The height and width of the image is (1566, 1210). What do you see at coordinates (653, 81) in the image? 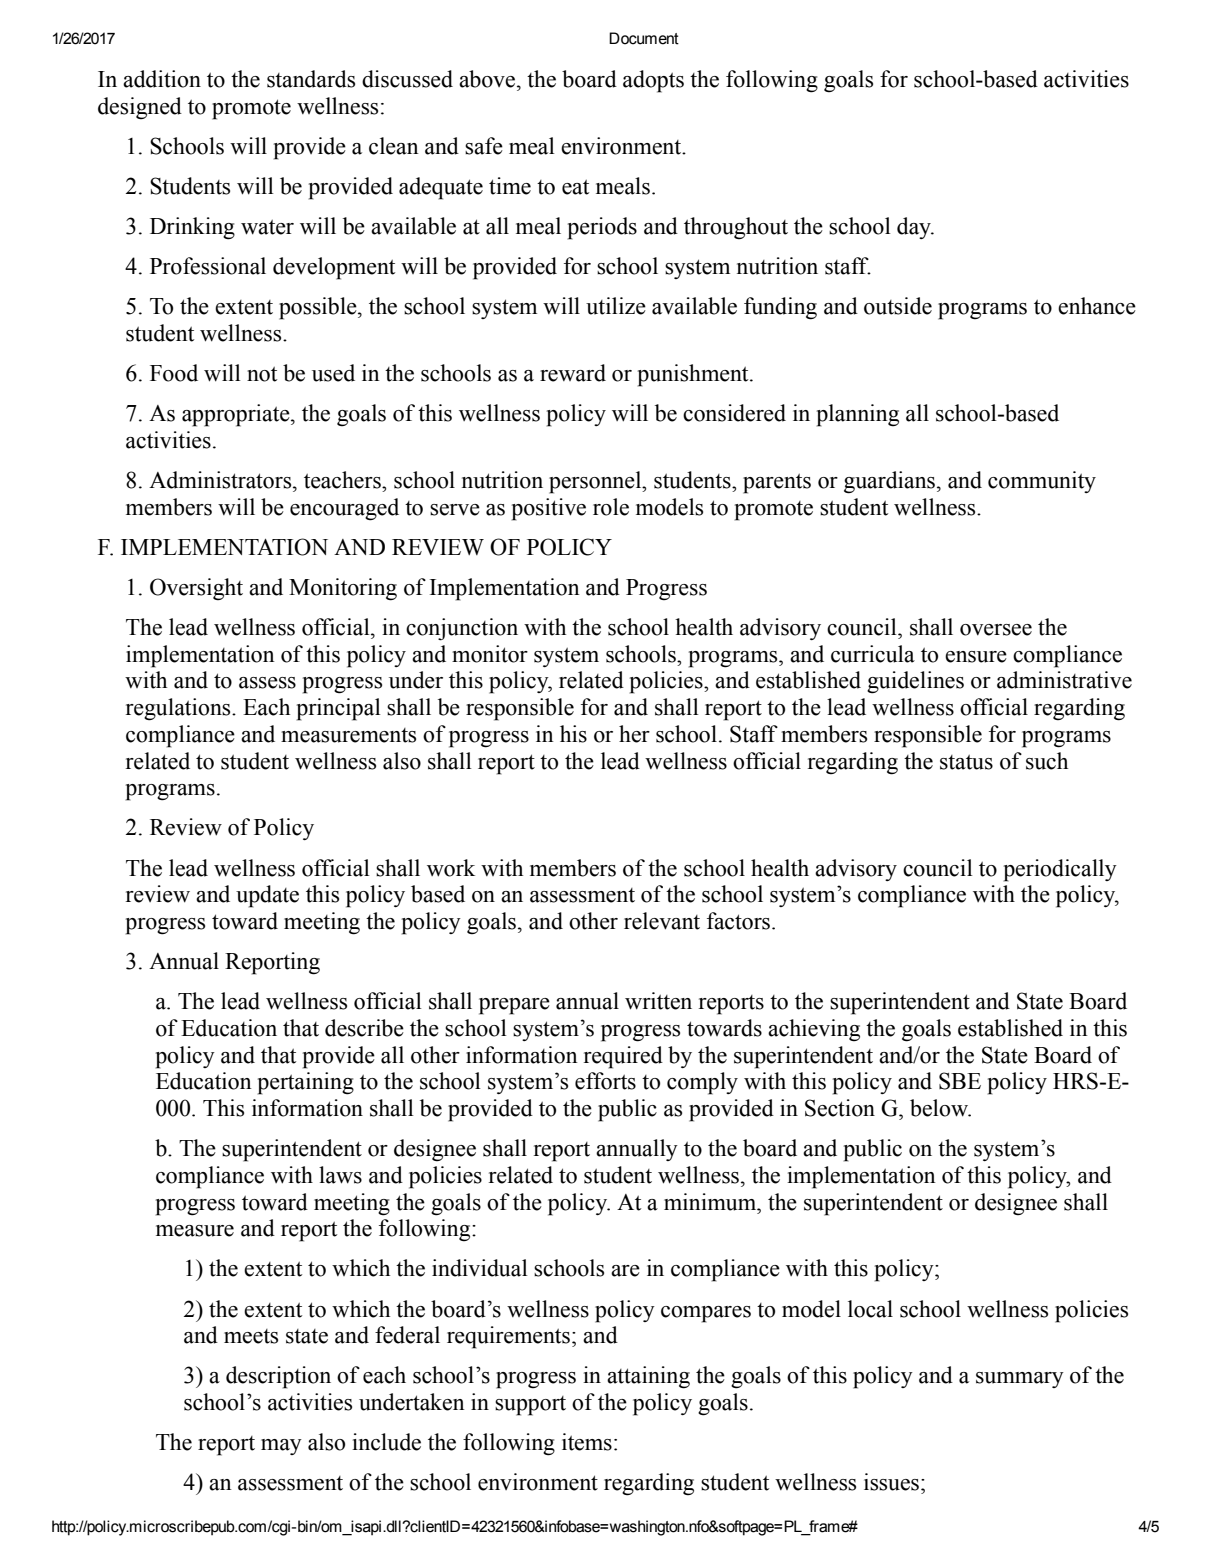
I see `adopts` at bounding box center [653, 81].
